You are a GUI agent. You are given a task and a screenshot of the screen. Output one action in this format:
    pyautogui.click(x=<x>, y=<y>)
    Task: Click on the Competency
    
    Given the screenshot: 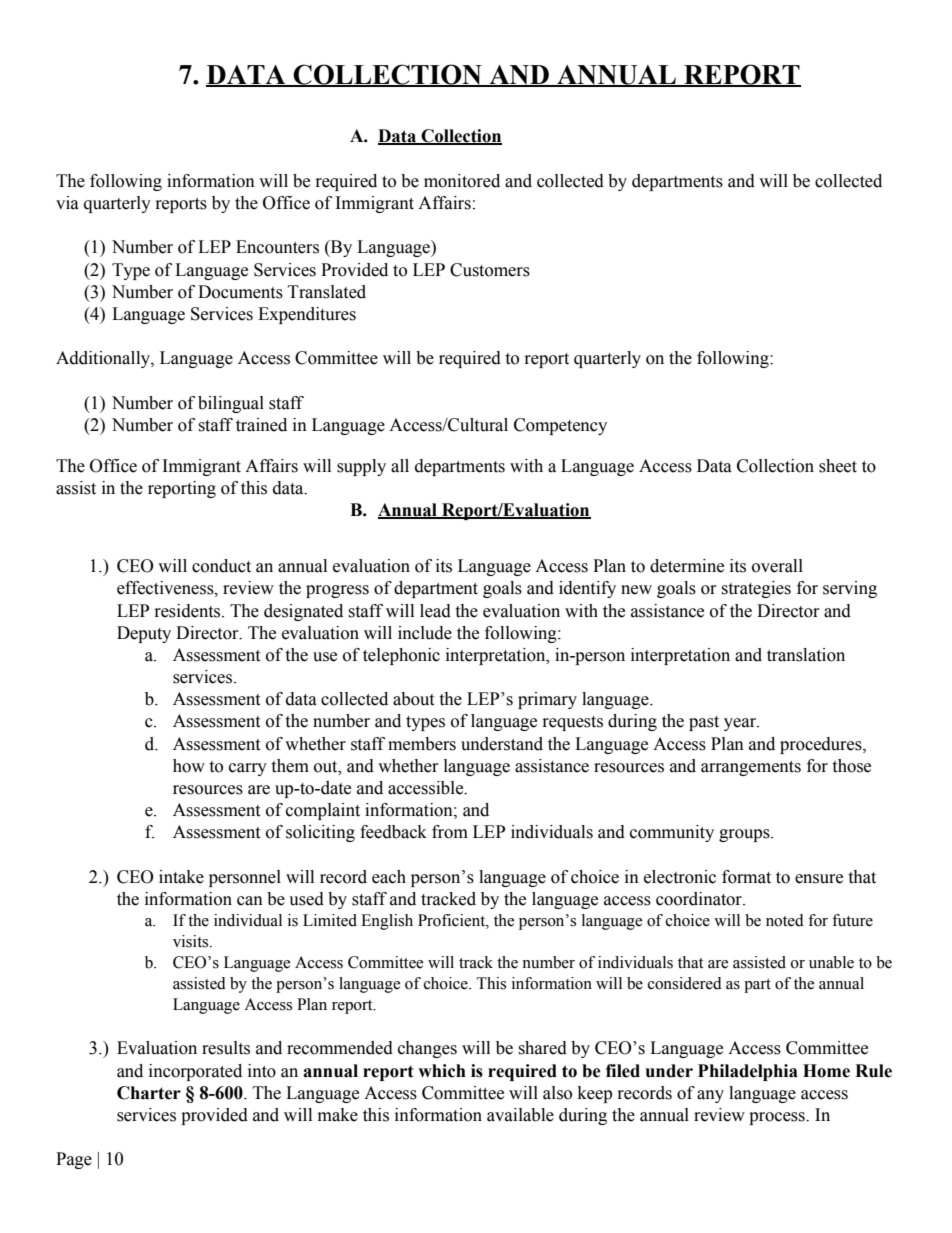 What is the action you would take?
    pyautogui.click(x=560, y=426)
